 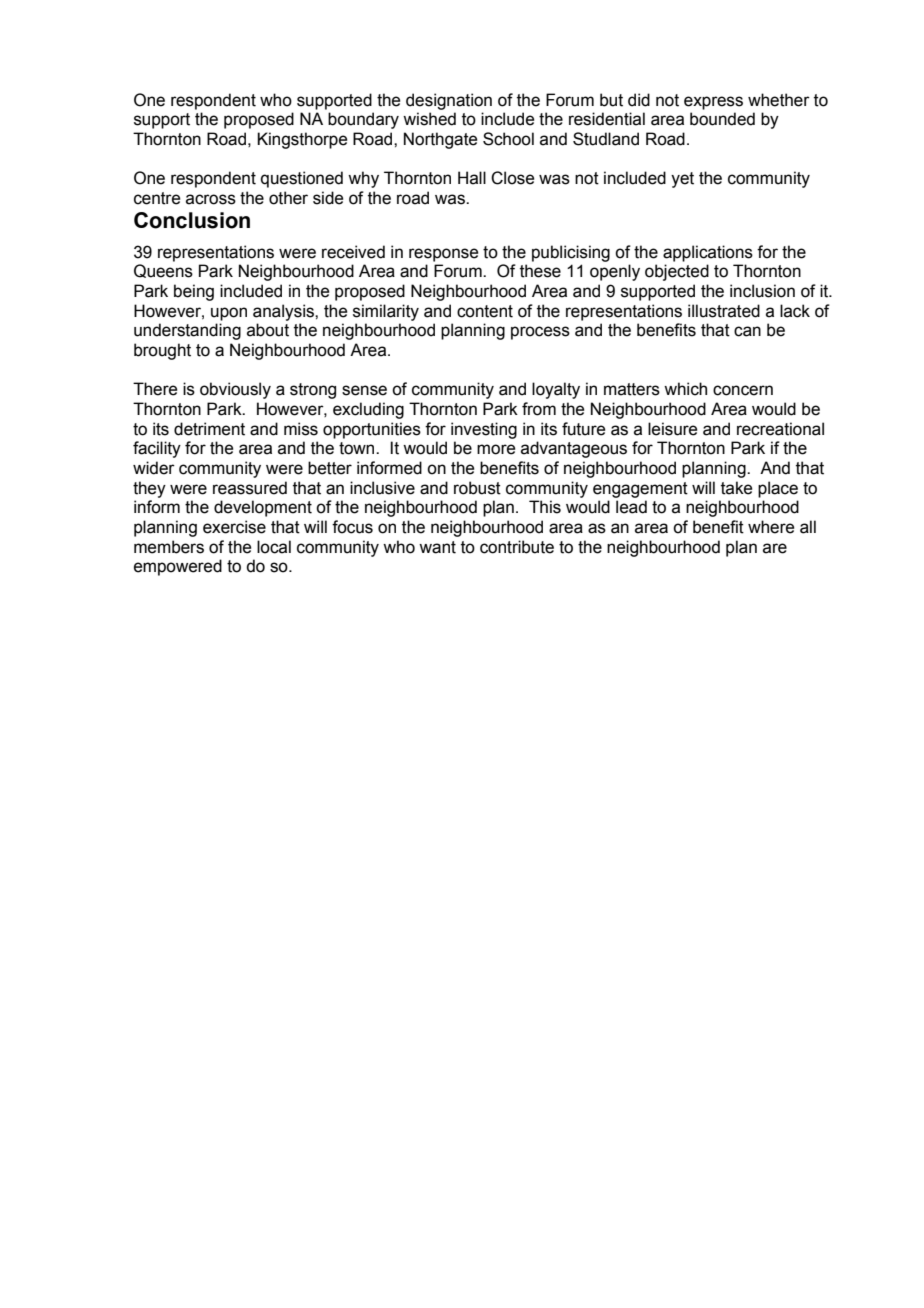 What do you see at coordinates (722, 119) in the screenshot?
I see `bounded` at bounding box center [722, 119].
